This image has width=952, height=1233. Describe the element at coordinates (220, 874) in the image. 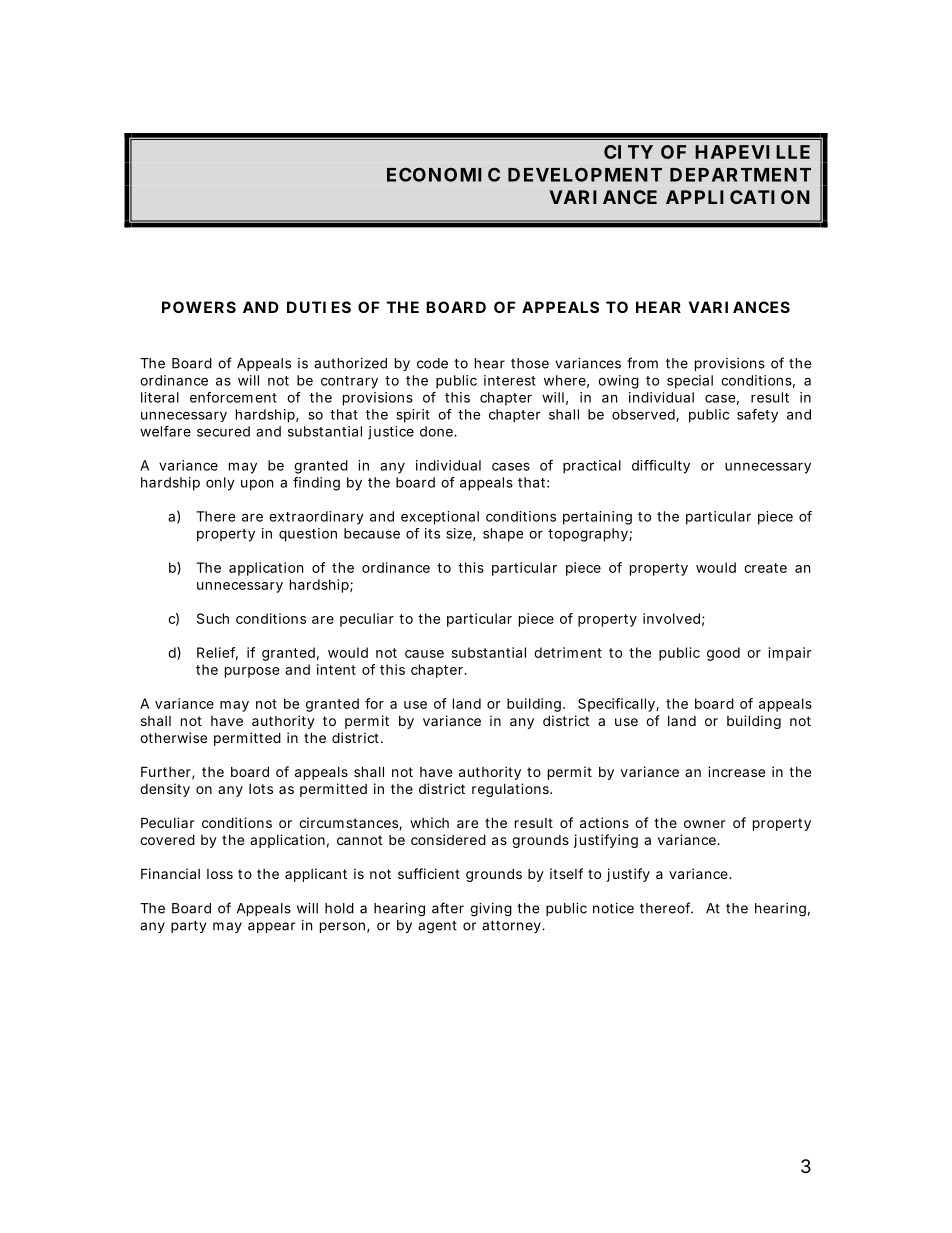

I see `loss` at that location.
